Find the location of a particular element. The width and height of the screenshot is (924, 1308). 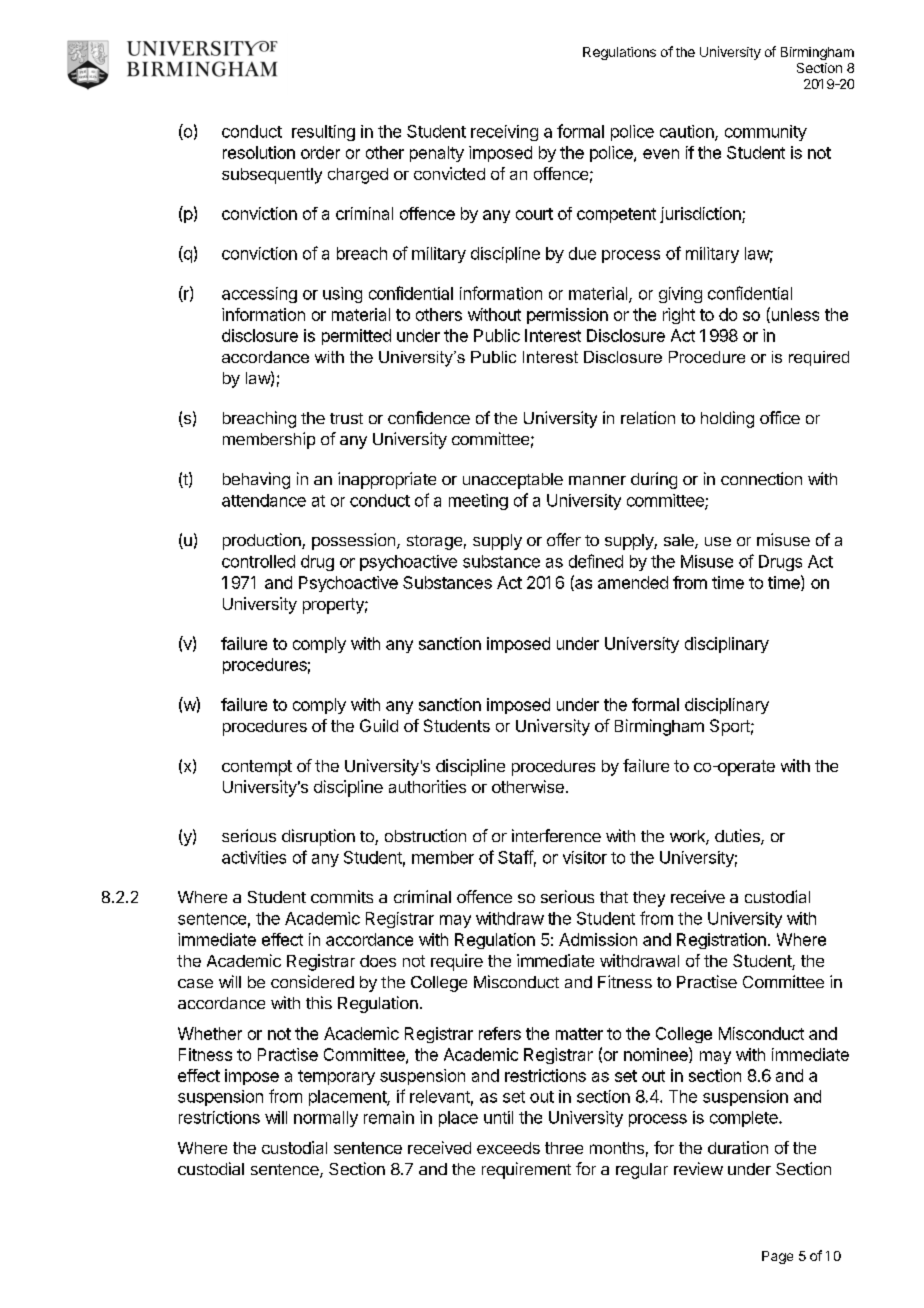

subsequently is located at coordinates (272, 176).
